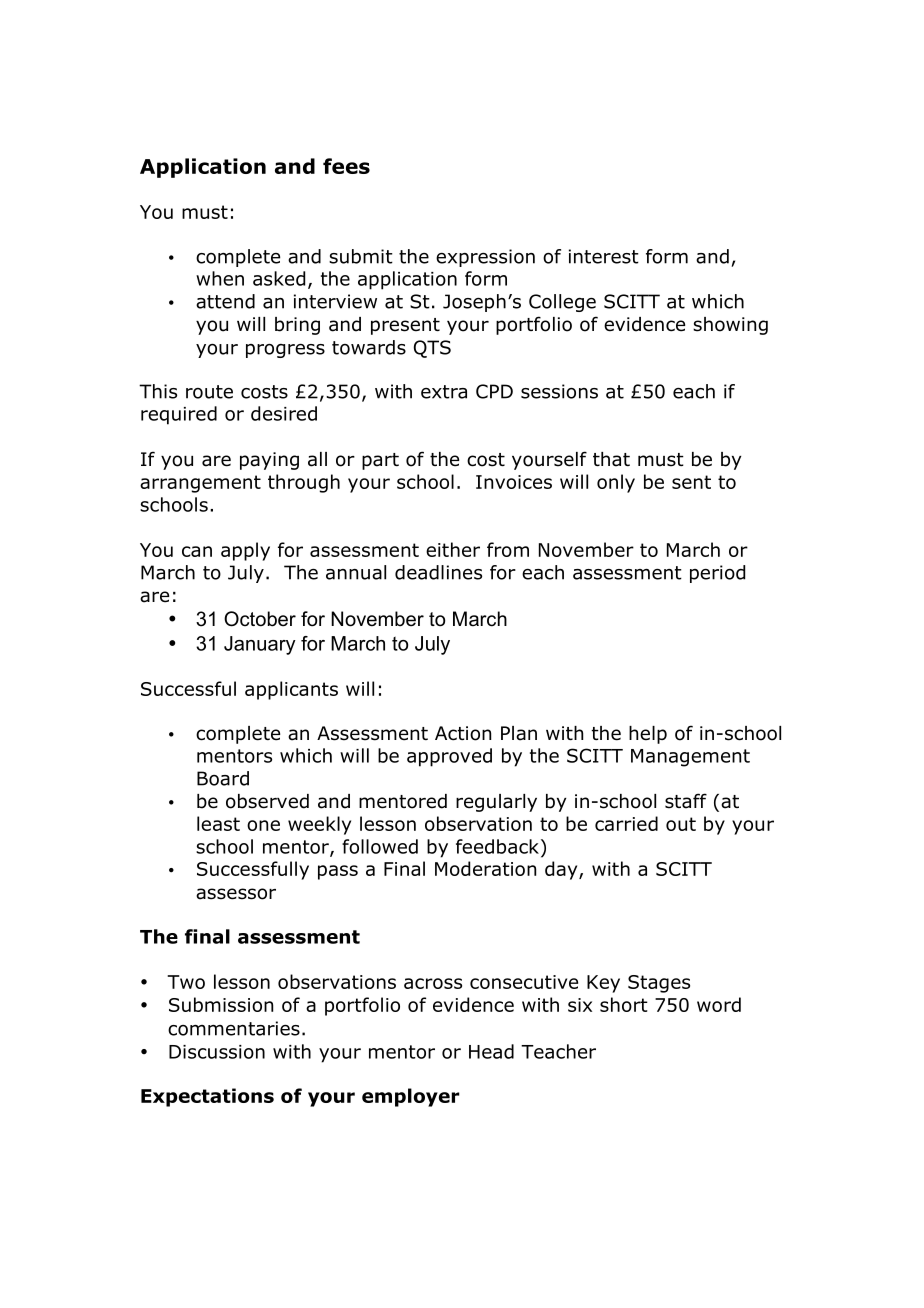 Image resolution: width=924 pixels, height=1308 pixels. Describe the element at coordinates (217, 1052) in the image. I see `Discussion` at that location.
